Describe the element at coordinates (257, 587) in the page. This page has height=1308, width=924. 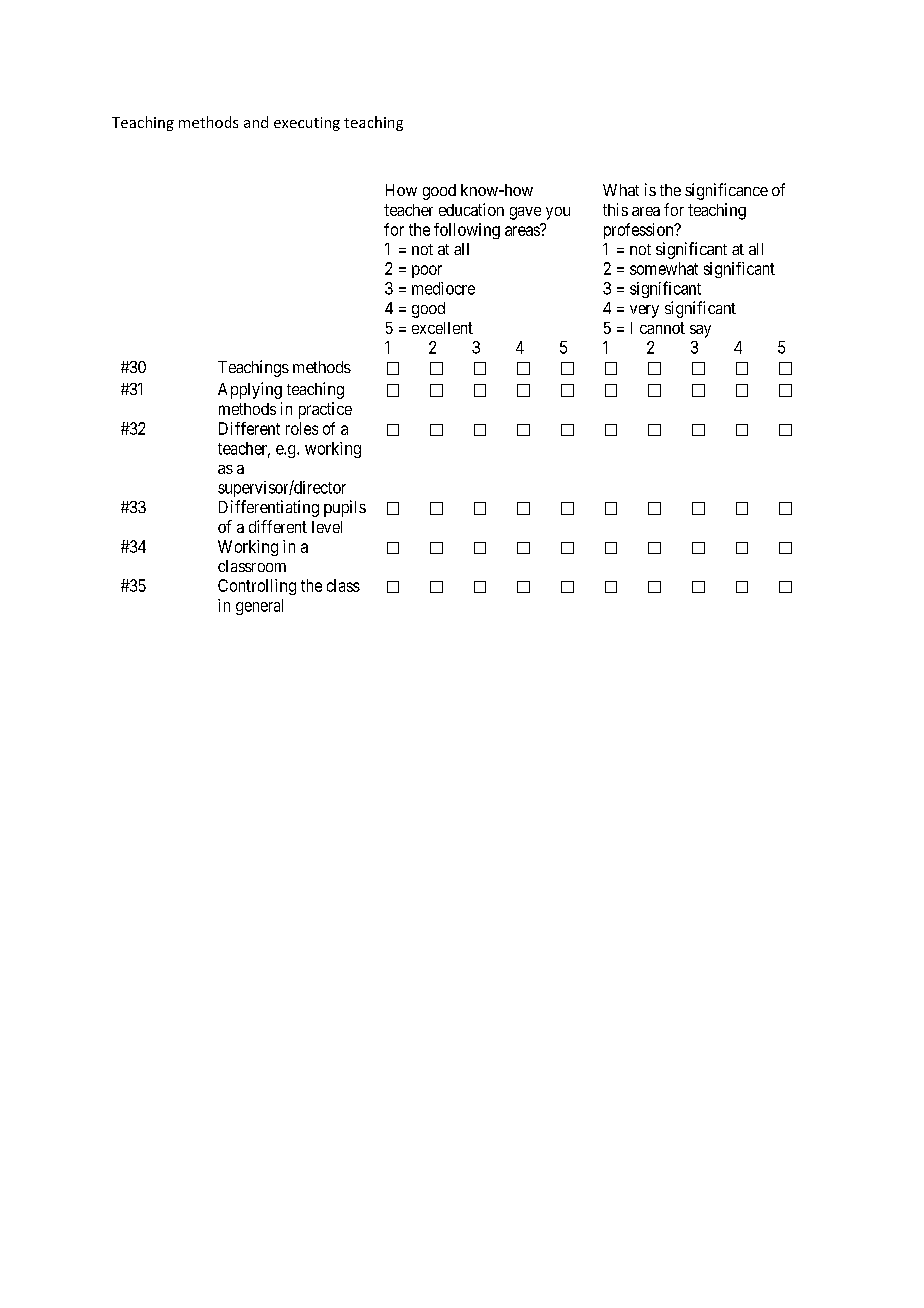
I see `Controlling` at that location.
